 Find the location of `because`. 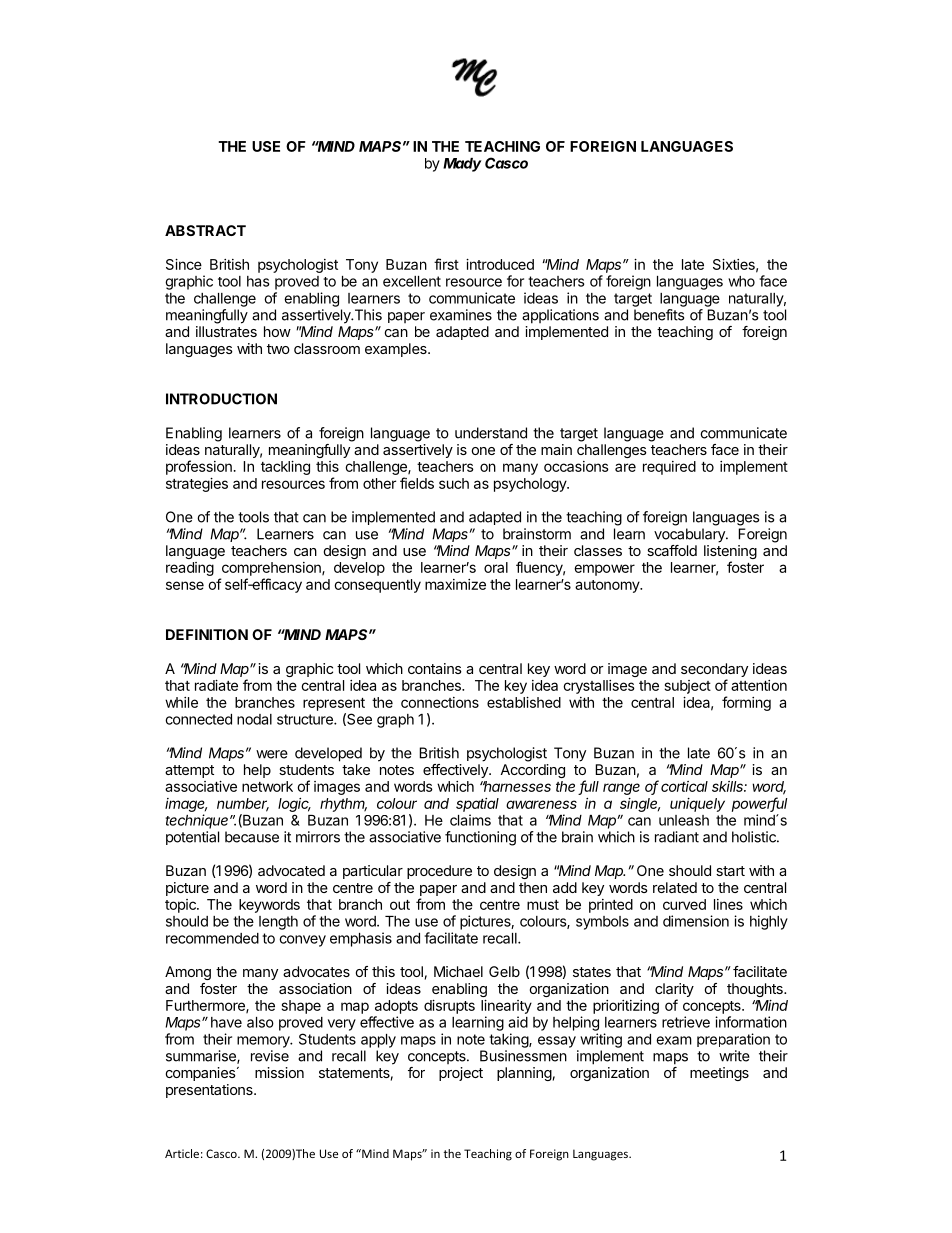

because is located at coordinates (252, 837).
